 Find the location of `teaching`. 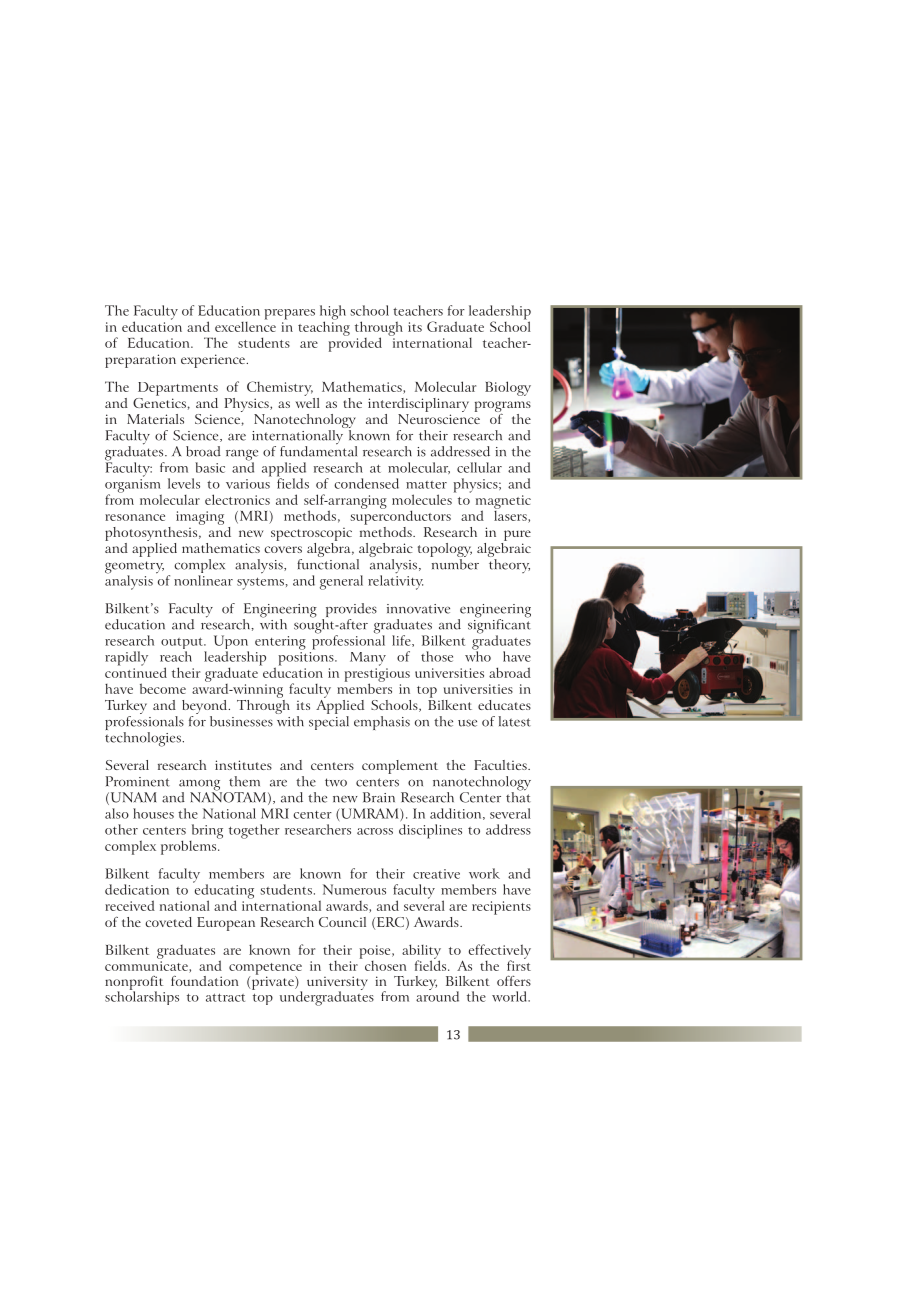

teaching is located at coordinates (324, 327).
